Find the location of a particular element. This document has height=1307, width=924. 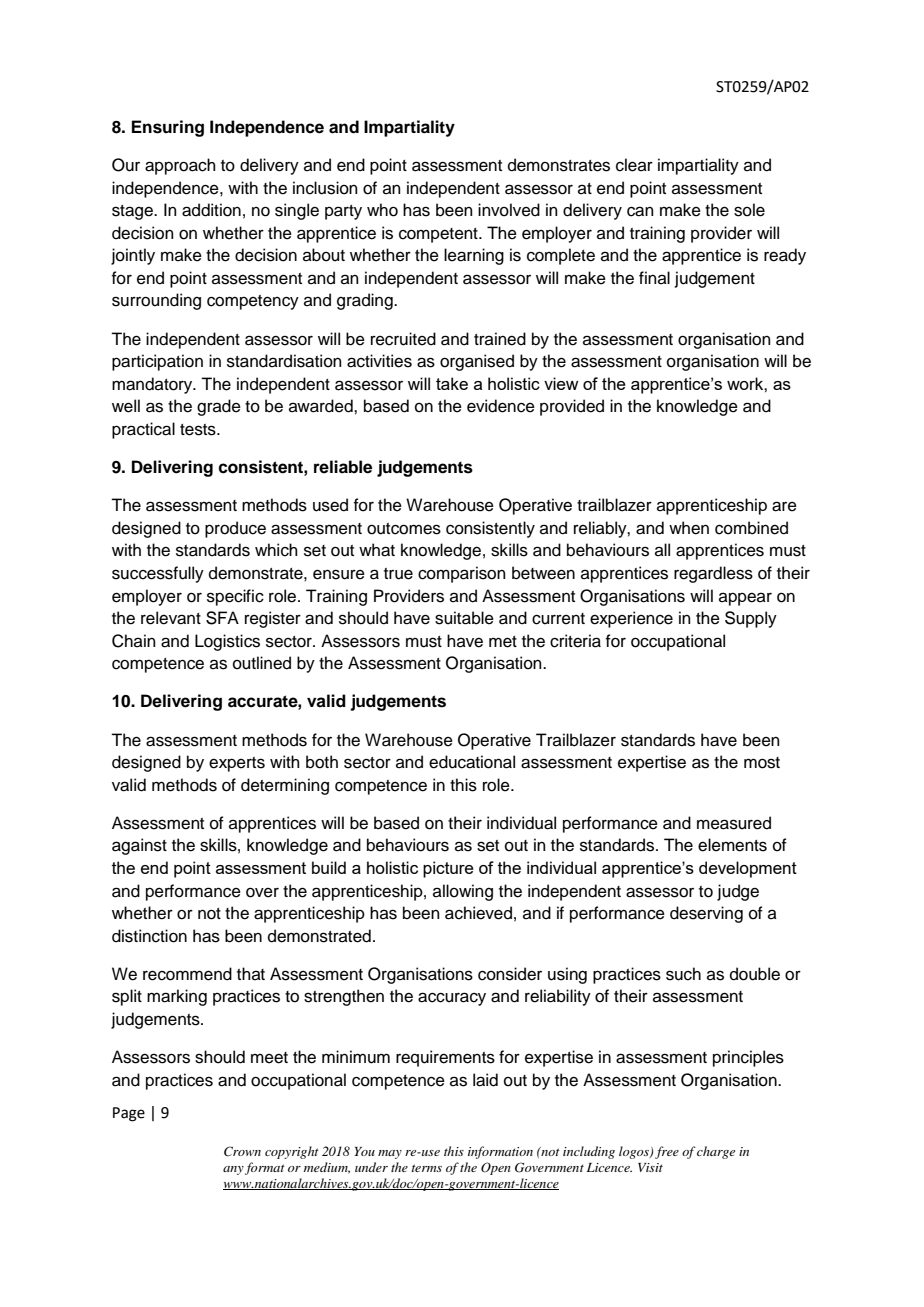

Supply is located at coordinates (751, 619).
